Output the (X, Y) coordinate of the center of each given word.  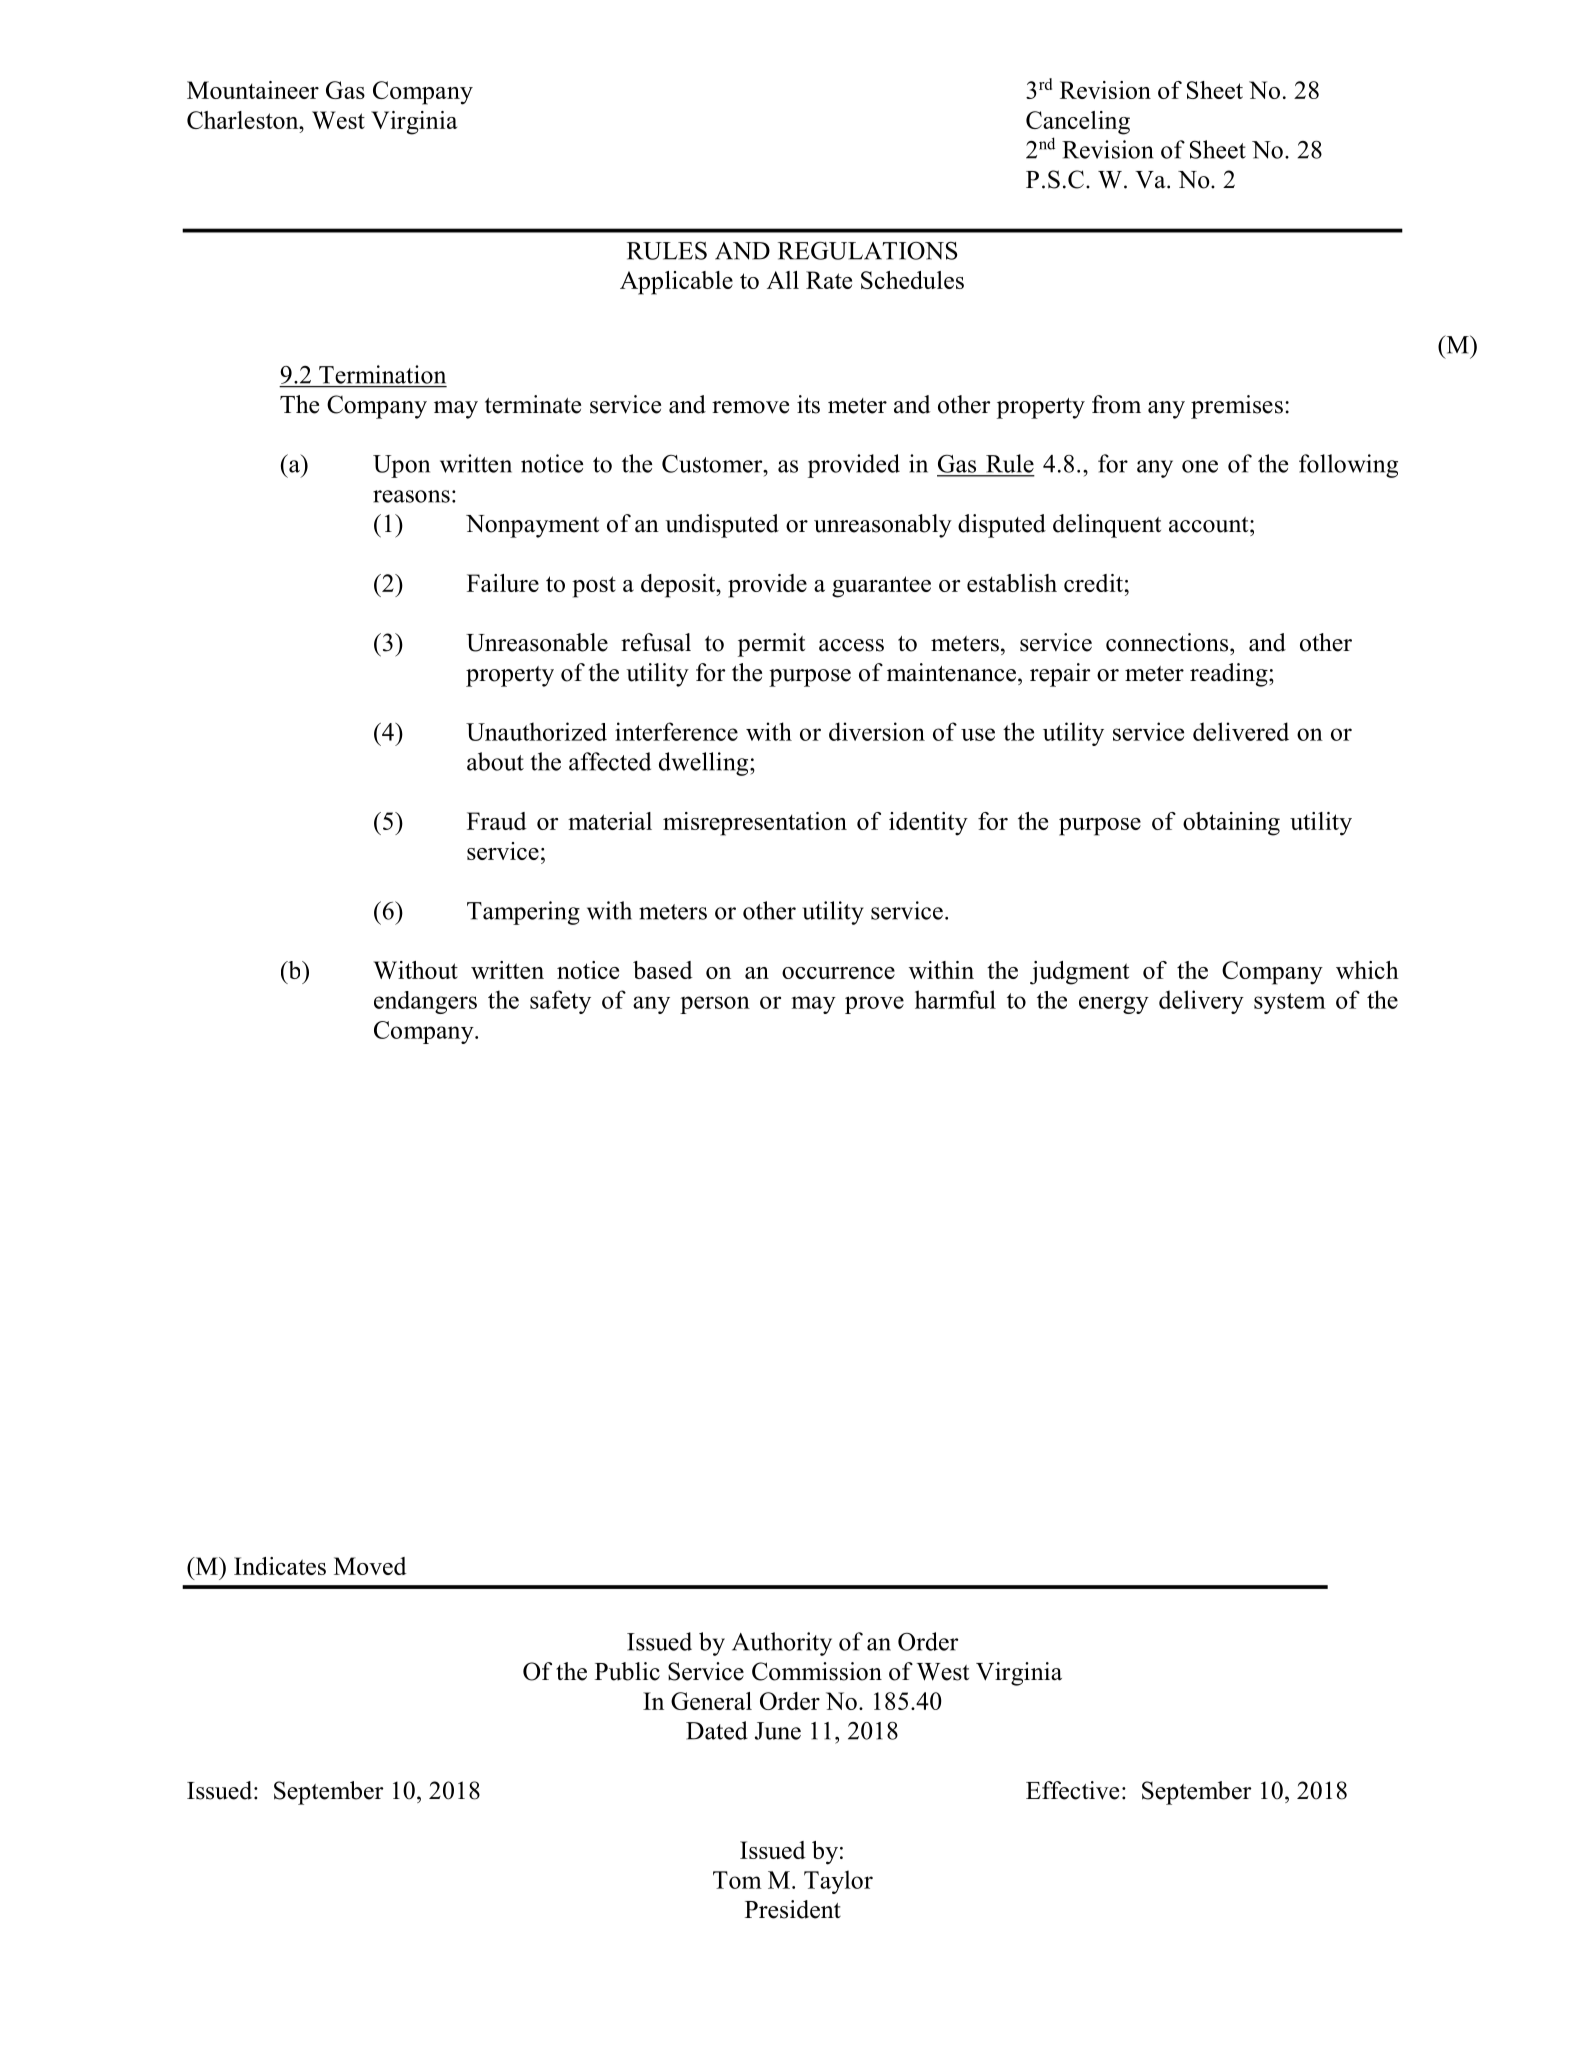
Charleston (244, 120)
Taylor (838, 1882)
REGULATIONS (867, 251)
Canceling (1078, 123)
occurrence (838, 973)
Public (627, 1671)
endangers (425, 1002)
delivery (1201, 1002)
